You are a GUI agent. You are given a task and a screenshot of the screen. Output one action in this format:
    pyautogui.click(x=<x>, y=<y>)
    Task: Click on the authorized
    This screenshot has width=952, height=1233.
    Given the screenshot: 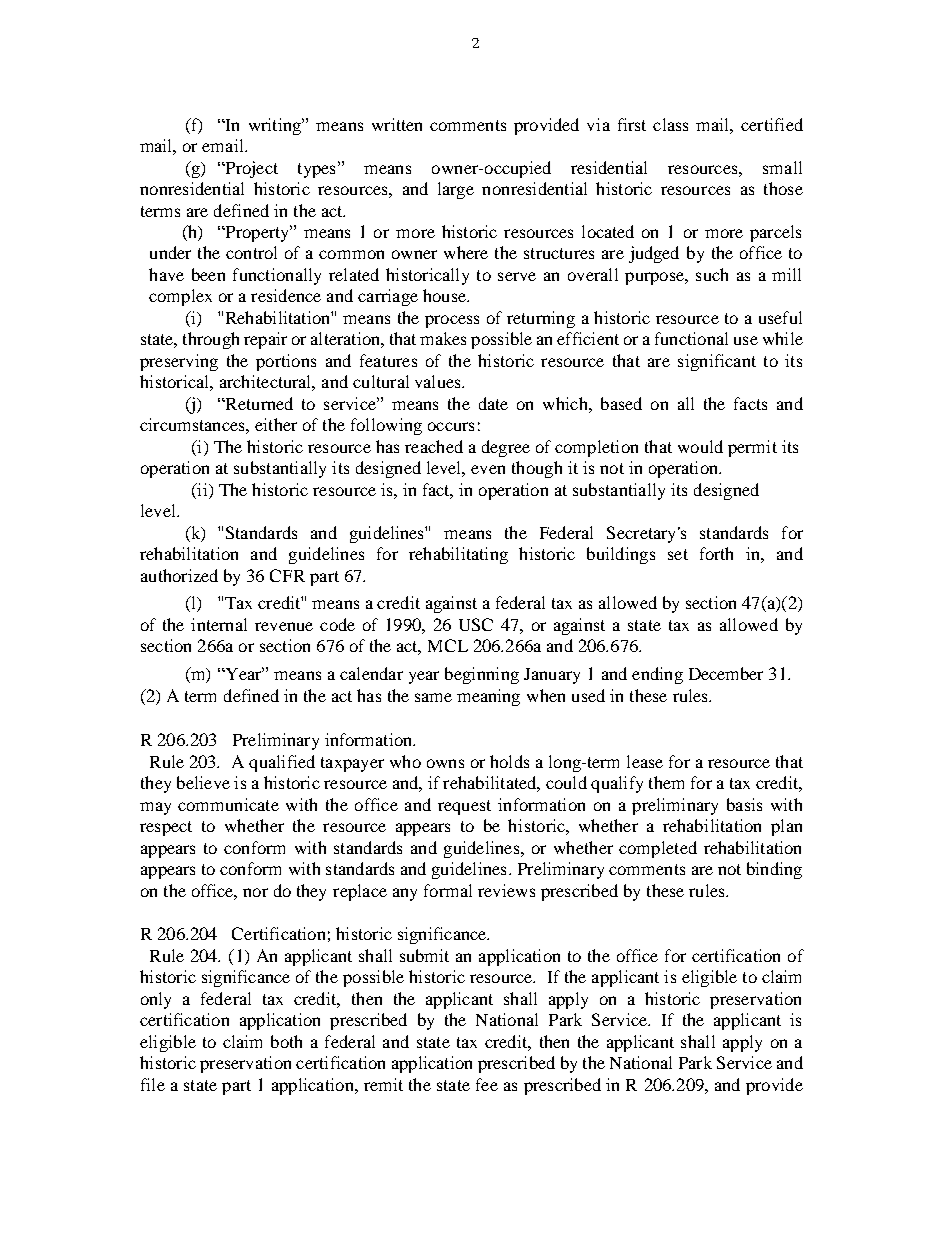 What is the action you would take?
    pyautogui.click(x=179, y=575)
